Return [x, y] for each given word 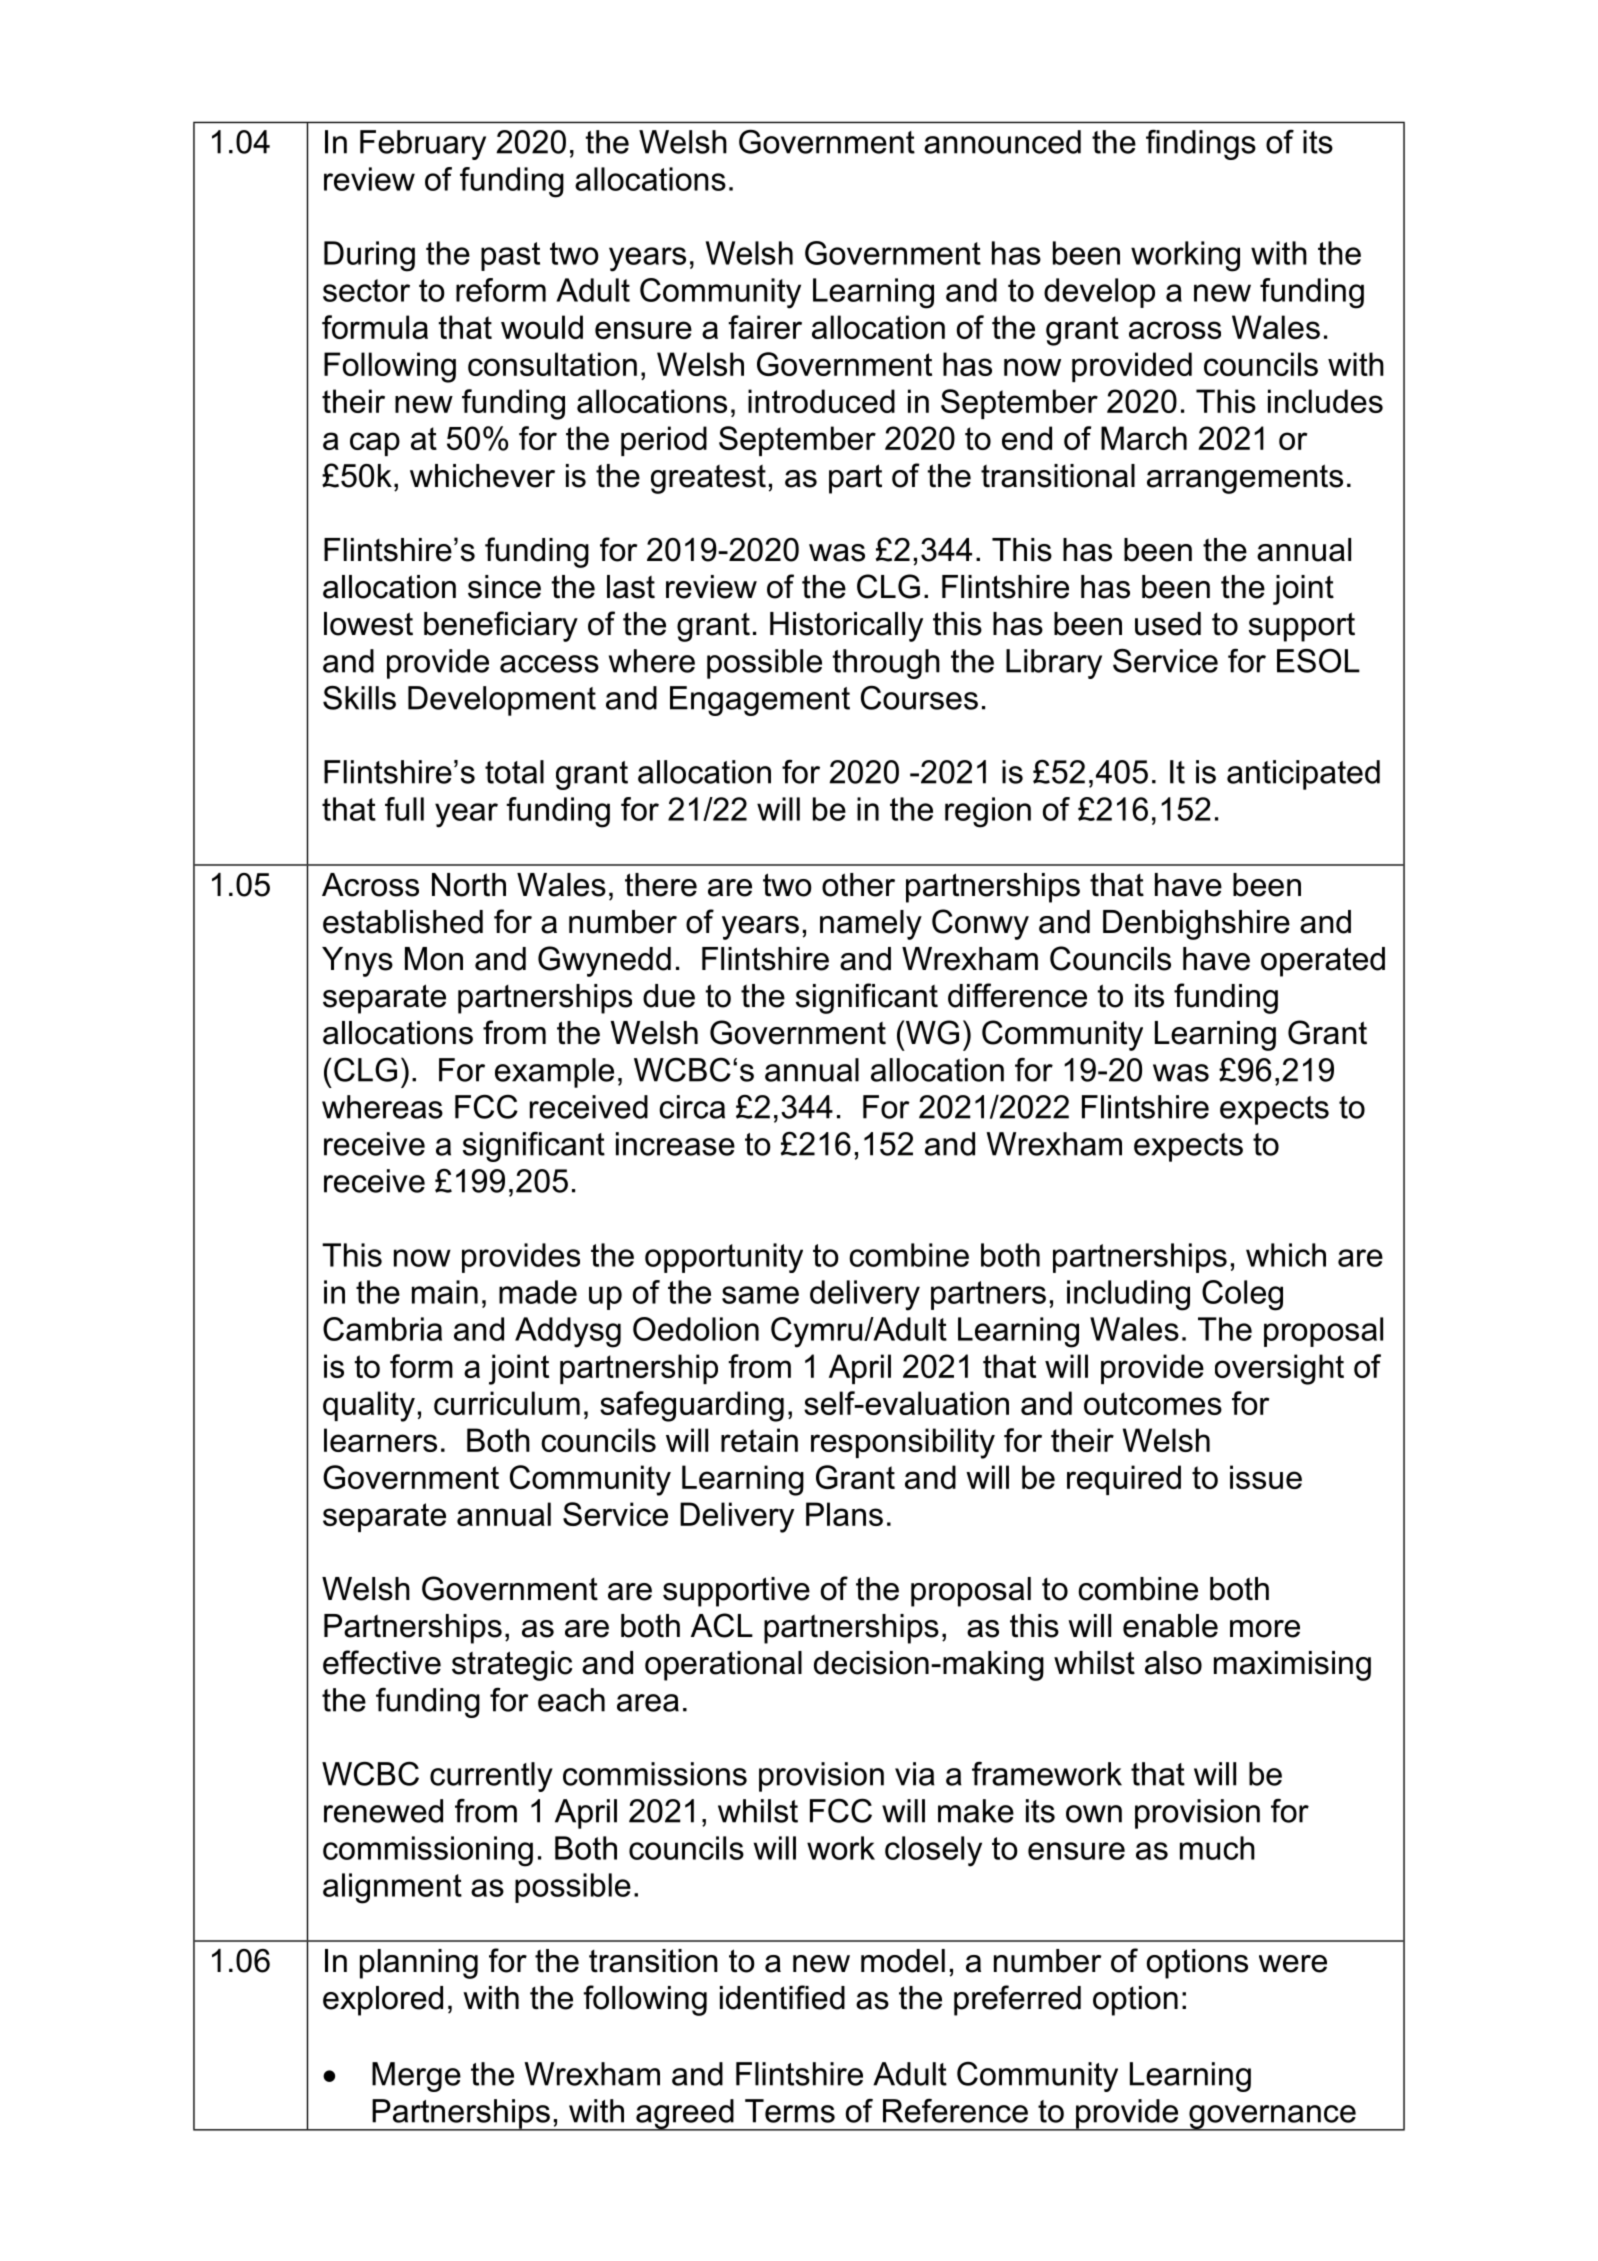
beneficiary [501, 626]
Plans [844, 1514]
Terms [790, 2111]
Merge [416, 2077]
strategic [512, 1666]
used [1168, 624]
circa [692, 1107]
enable [1170, 1626]
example [554, 1073]
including [1128, 1295]
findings [1201, 144]
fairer [765, 327]
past [510, 256]
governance [1272, 2118]
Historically [846, 627]
